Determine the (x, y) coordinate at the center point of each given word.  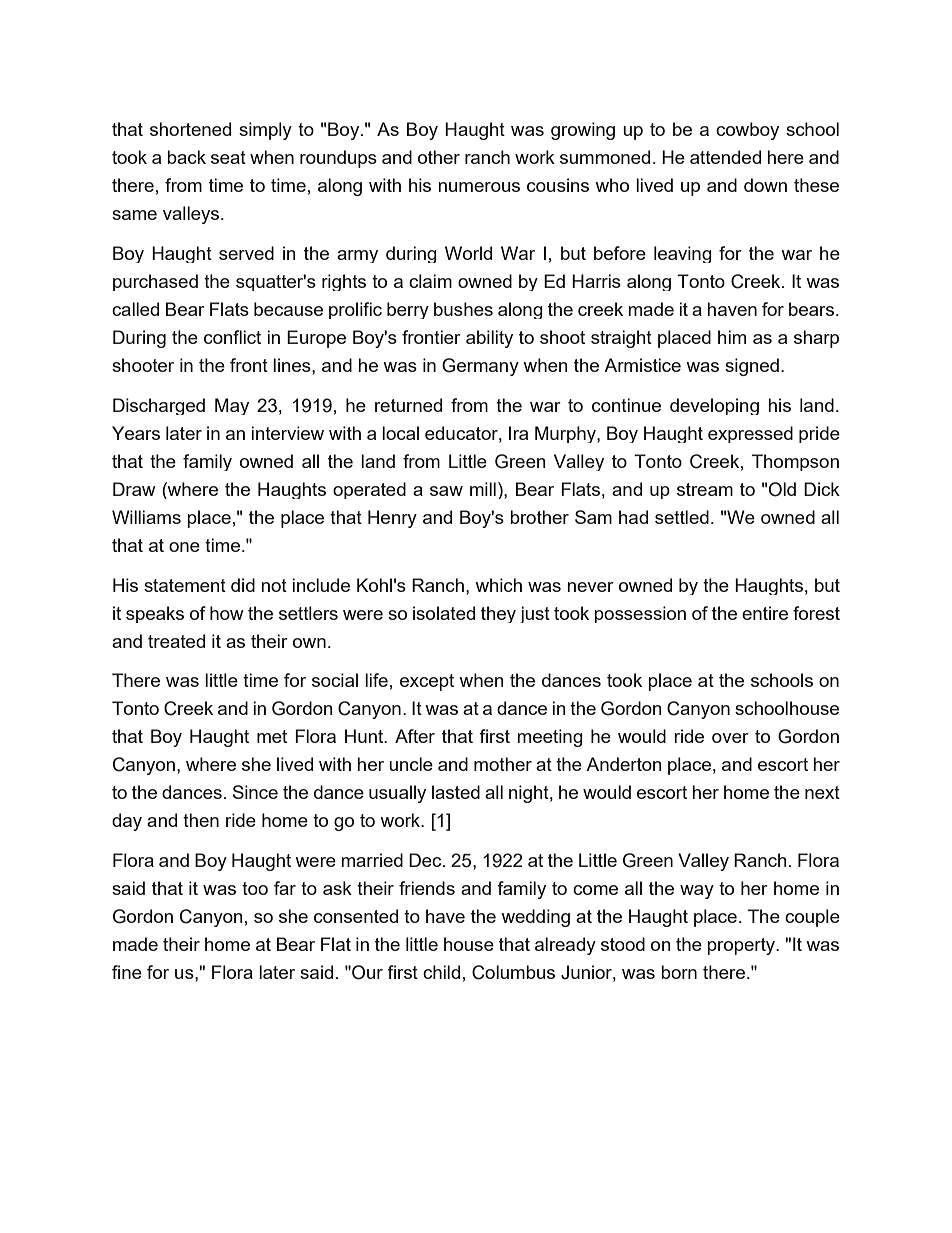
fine (127, 972)
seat (228, 157)
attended (725, 157)
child (441, 972)
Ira (518, 433)
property (742, 946)
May (232, 406)
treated (176, 641)
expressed (750, 434)
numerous (479, 187)
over (730, 738)
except (427, 682)
